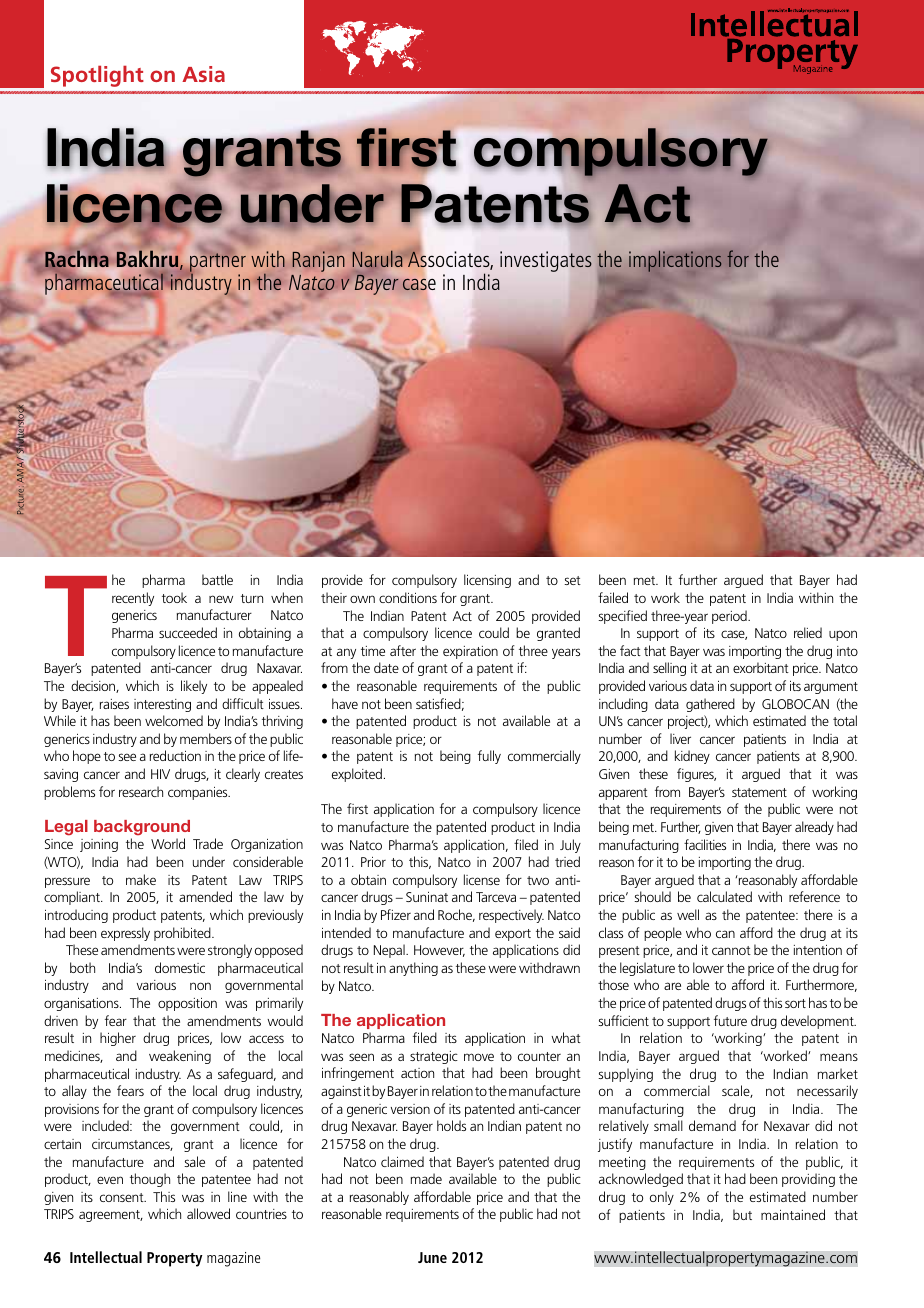 This screenshot has width=924, height=1308. What do you see at coordinates (123, 1197) in the screenshot?
I see `consent` at bounding box center [123, 1197].
